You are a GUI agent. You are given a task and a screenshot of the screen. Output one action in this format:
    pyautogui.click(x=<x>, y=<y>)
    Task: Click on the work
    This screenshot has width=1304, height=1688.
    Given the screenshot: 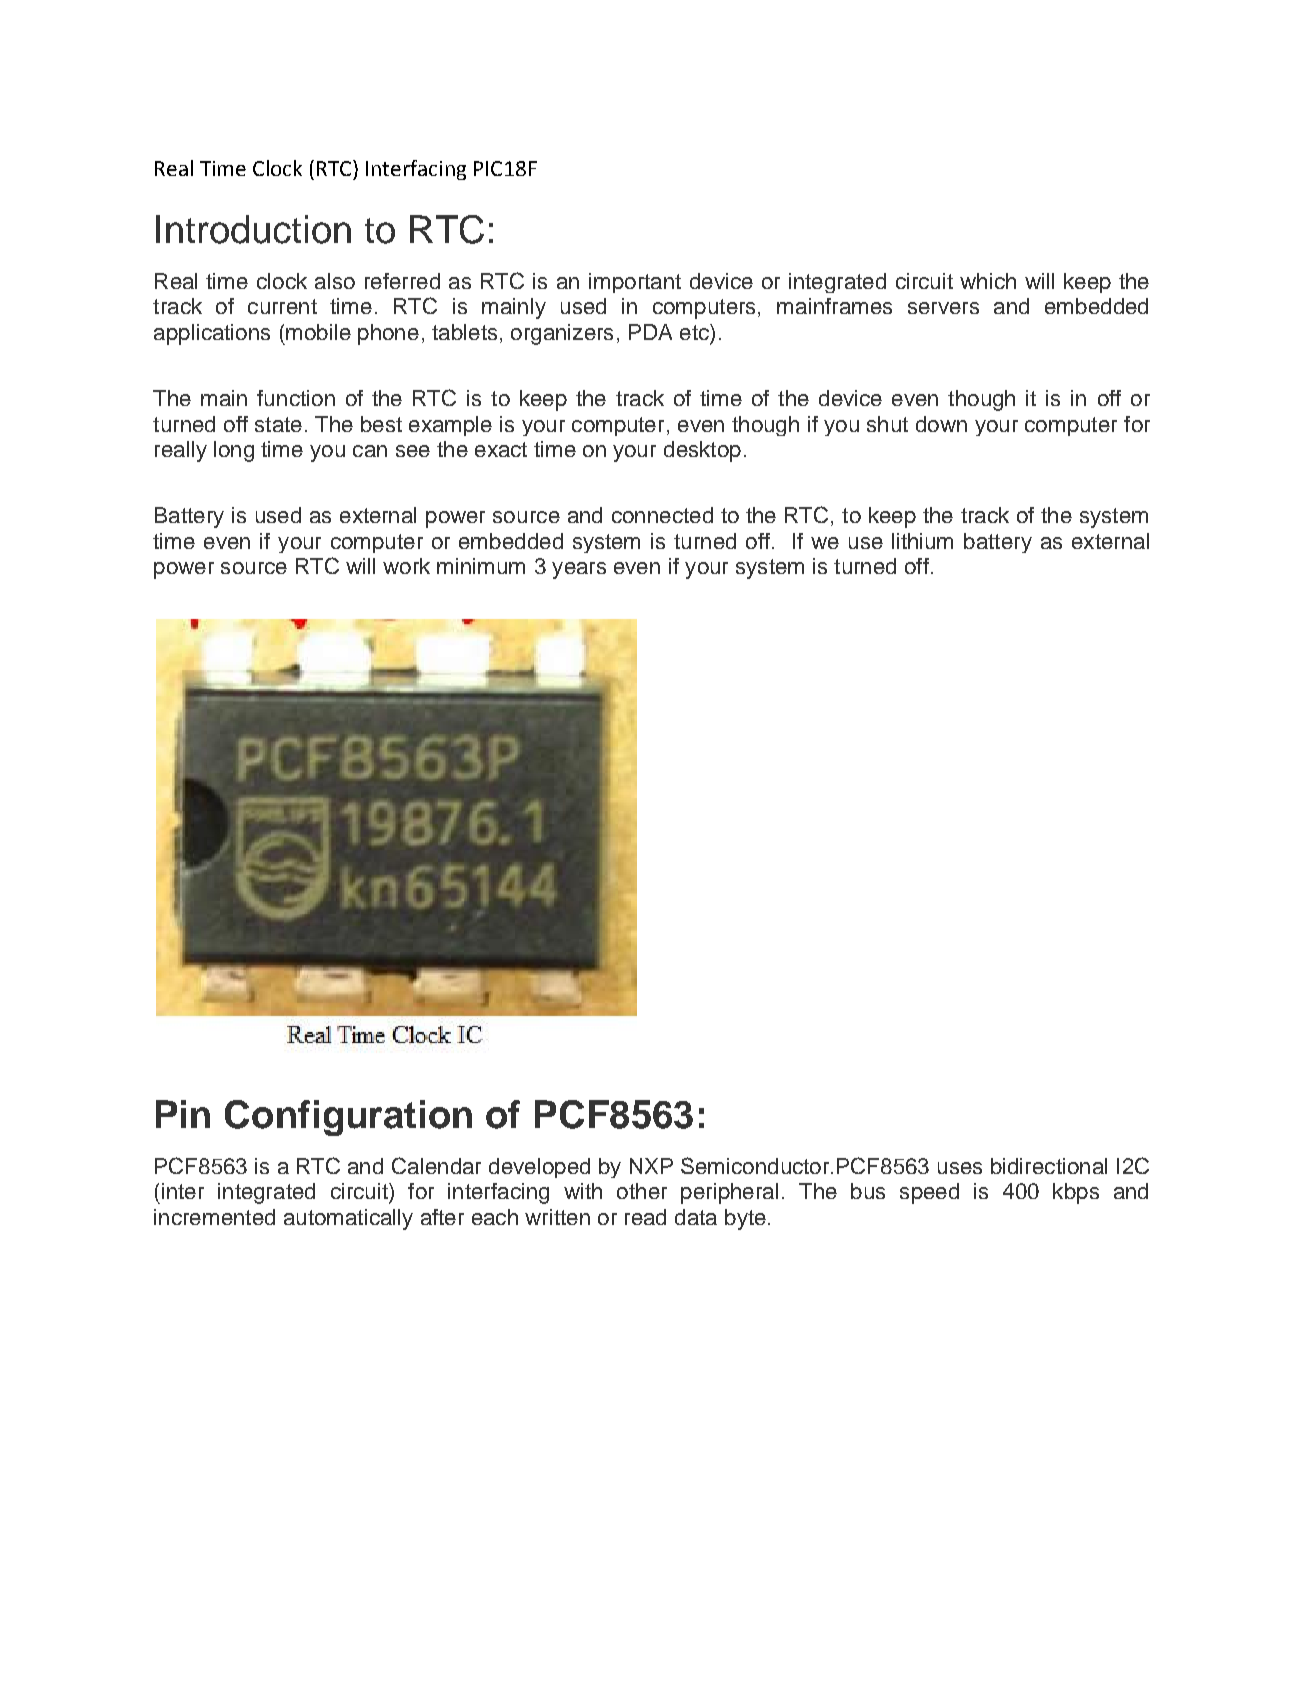 What is the action you would take?
    pyautogui.click(x=406, y=566)
